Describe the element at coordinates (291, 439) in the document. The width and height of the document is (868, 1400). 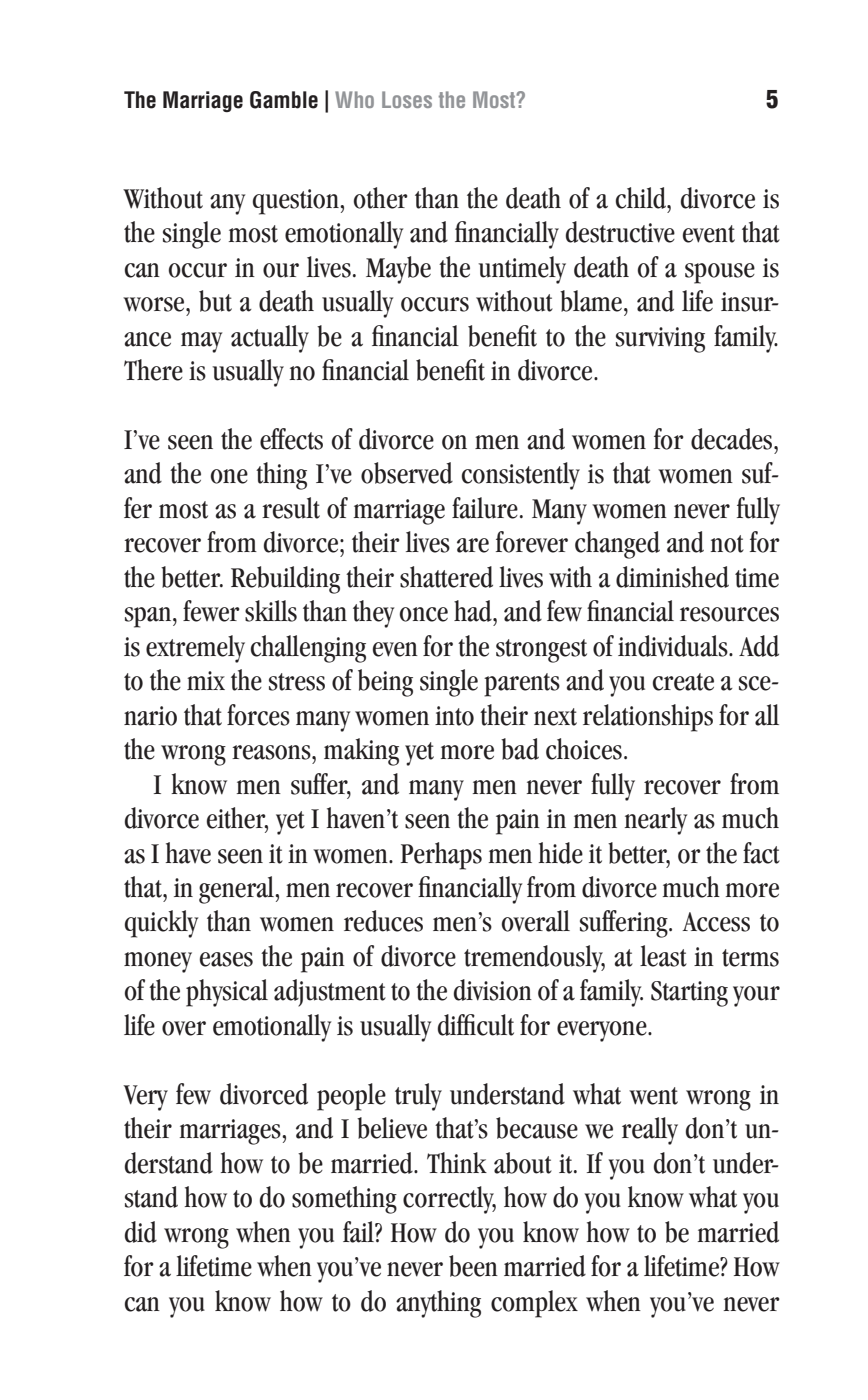
I see `effects` at that location.
